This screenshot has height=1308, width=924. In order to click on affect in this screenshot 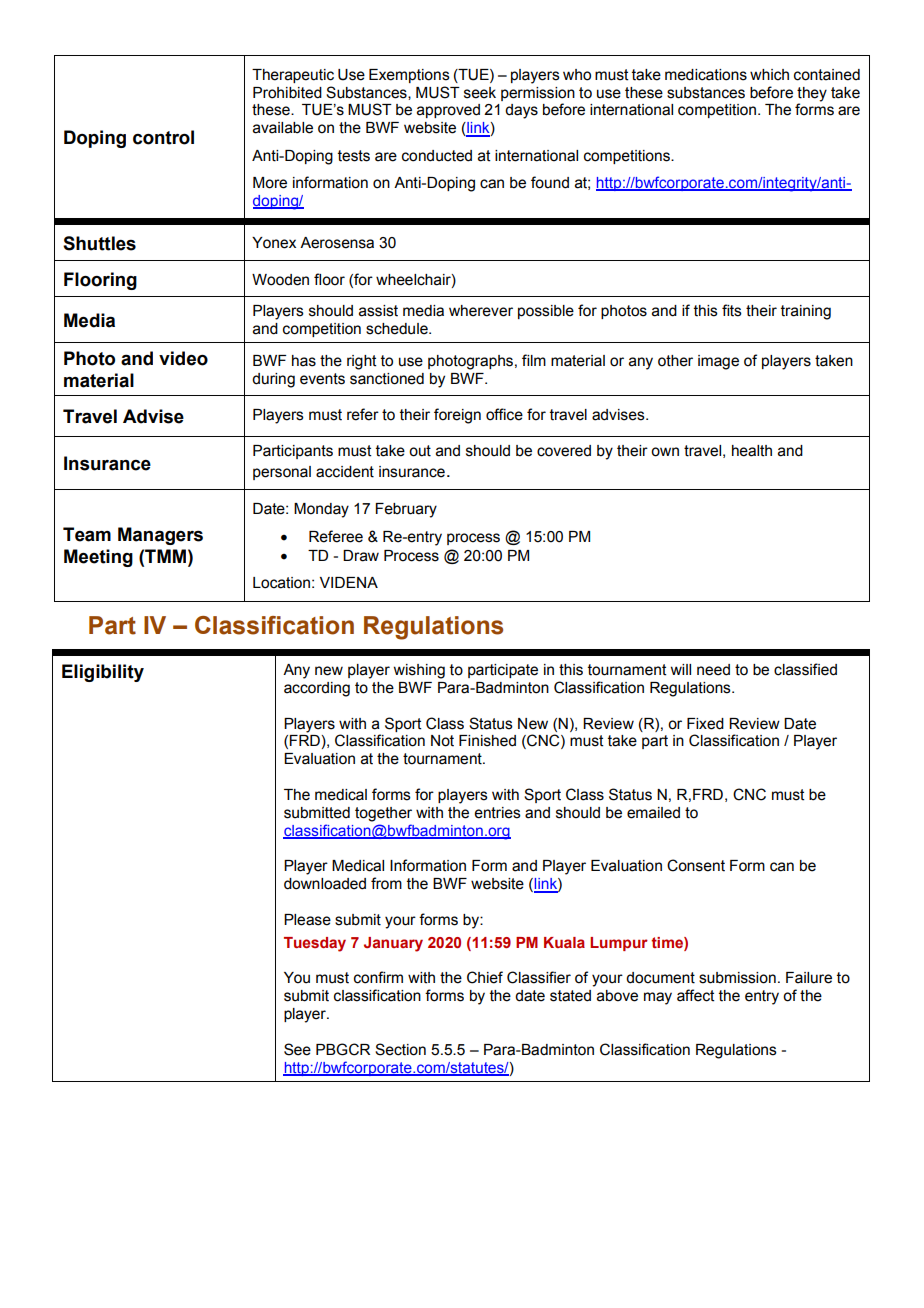, I will do `click(696, 995)`.
